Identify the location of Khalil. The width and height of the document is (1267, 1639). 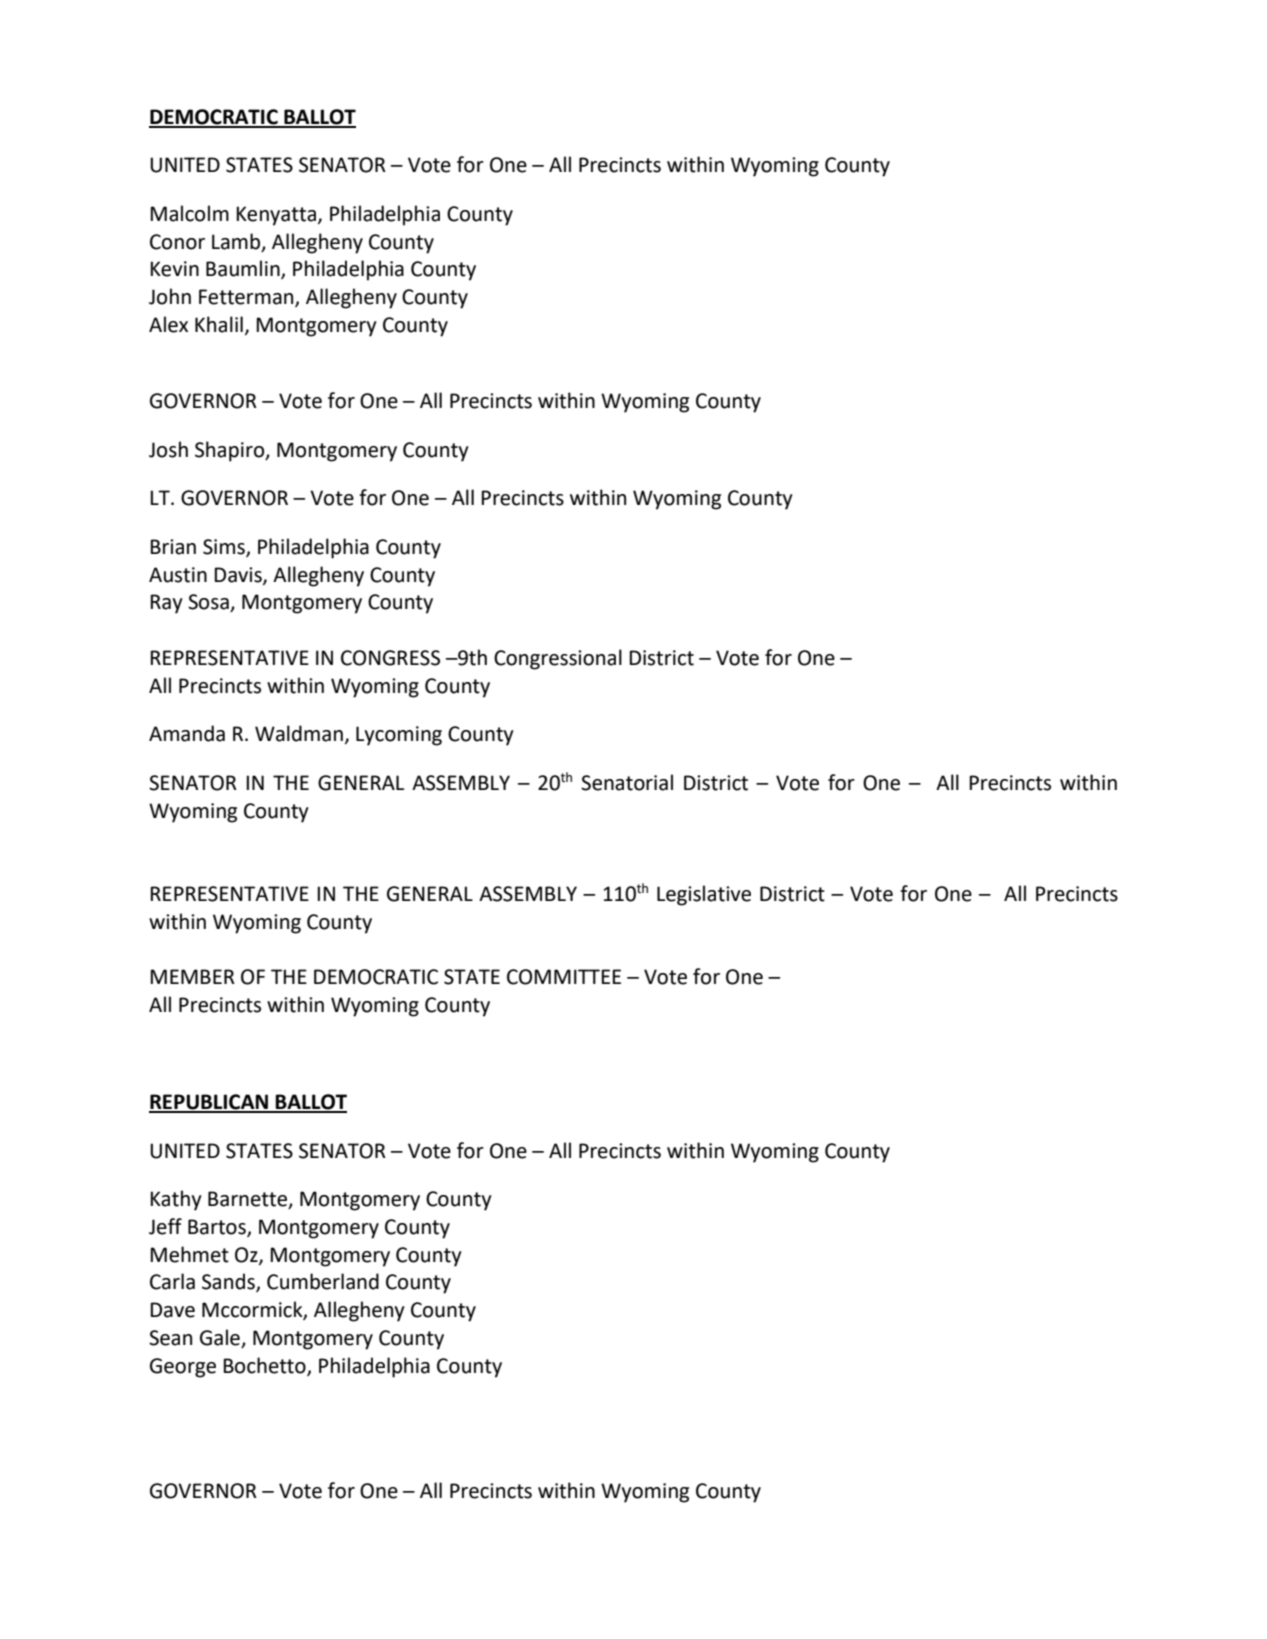
(219, 324).
